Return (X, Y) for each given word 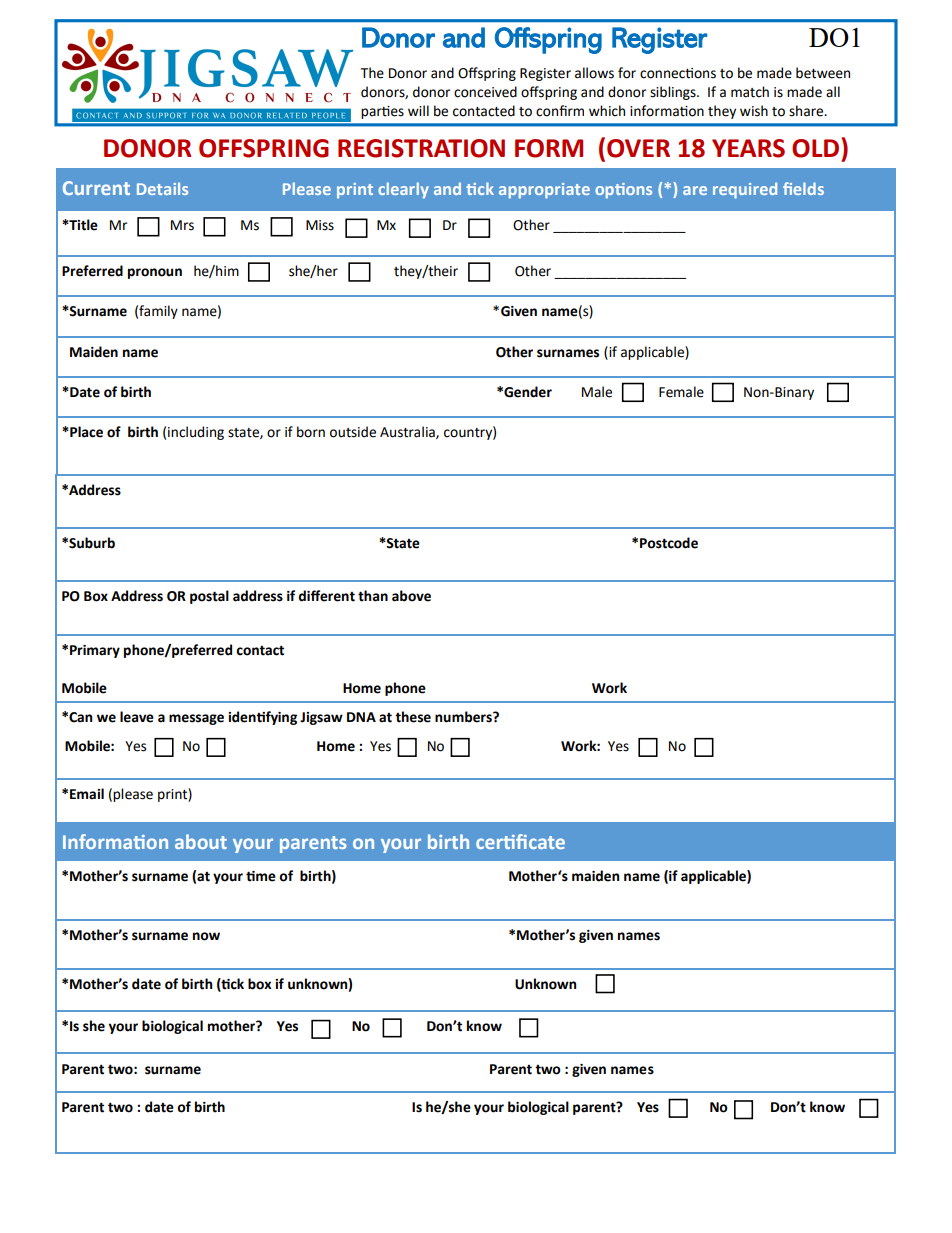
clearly (403, 190)
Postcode (669, 543)
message (196, 719)
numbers (464, 717)
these (413, 717)
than (373, 596)
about (201, 841)
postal (209, 597)
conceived (485, 92)
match (750, 92)
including (196, 433)
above (411, 596)
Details (162, 188)
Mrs (182, 225)
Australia (408, 432)
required (745, 190)
